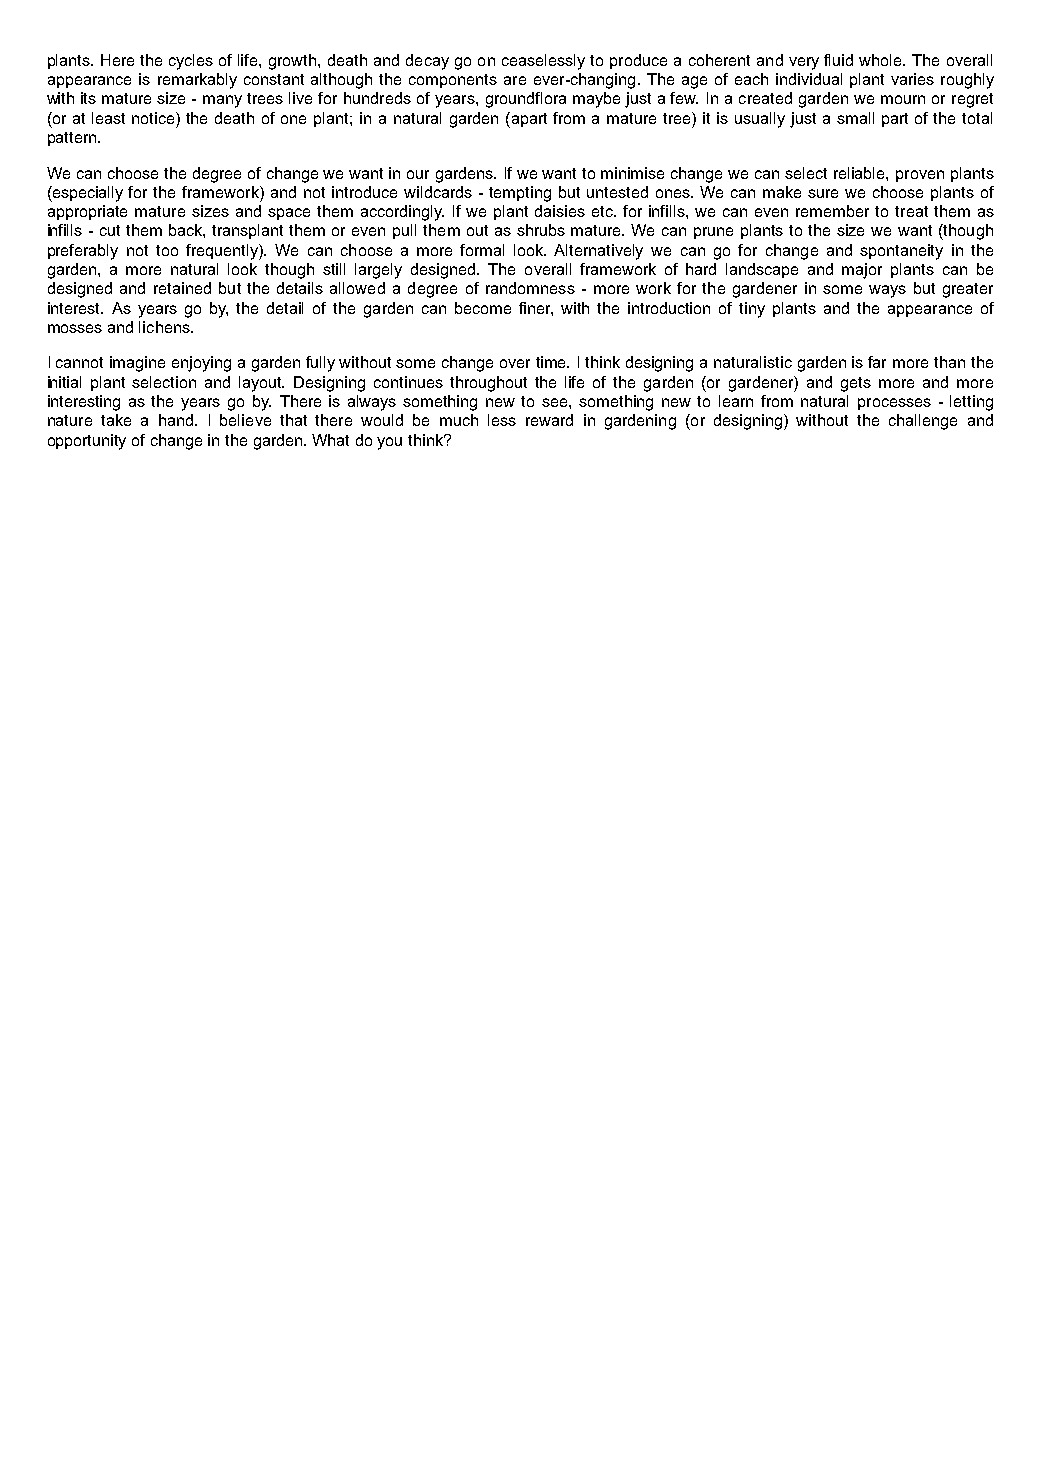 The height and width of the screenshot is (1471, 1041). Describe the element at coordinates (520, 194) in the screenshot. I see `tempting` at that location.
